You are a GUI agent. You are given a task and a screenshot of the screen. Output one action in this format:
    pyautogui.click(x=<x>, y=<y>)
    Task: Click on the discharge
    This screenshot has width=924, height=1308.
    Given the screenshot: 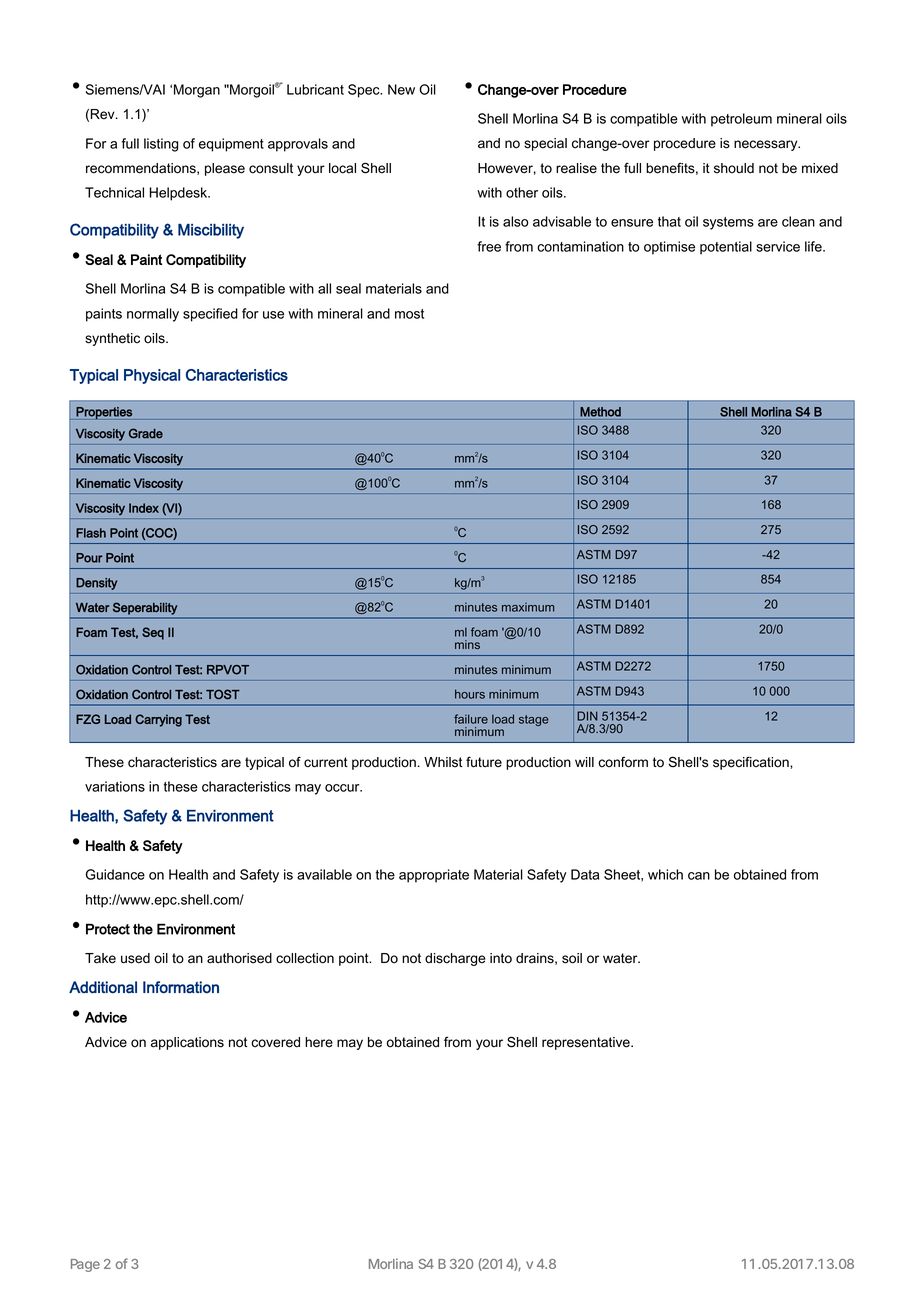 What is the action you would take?
    pyautogui.click(x=455, y=959)
